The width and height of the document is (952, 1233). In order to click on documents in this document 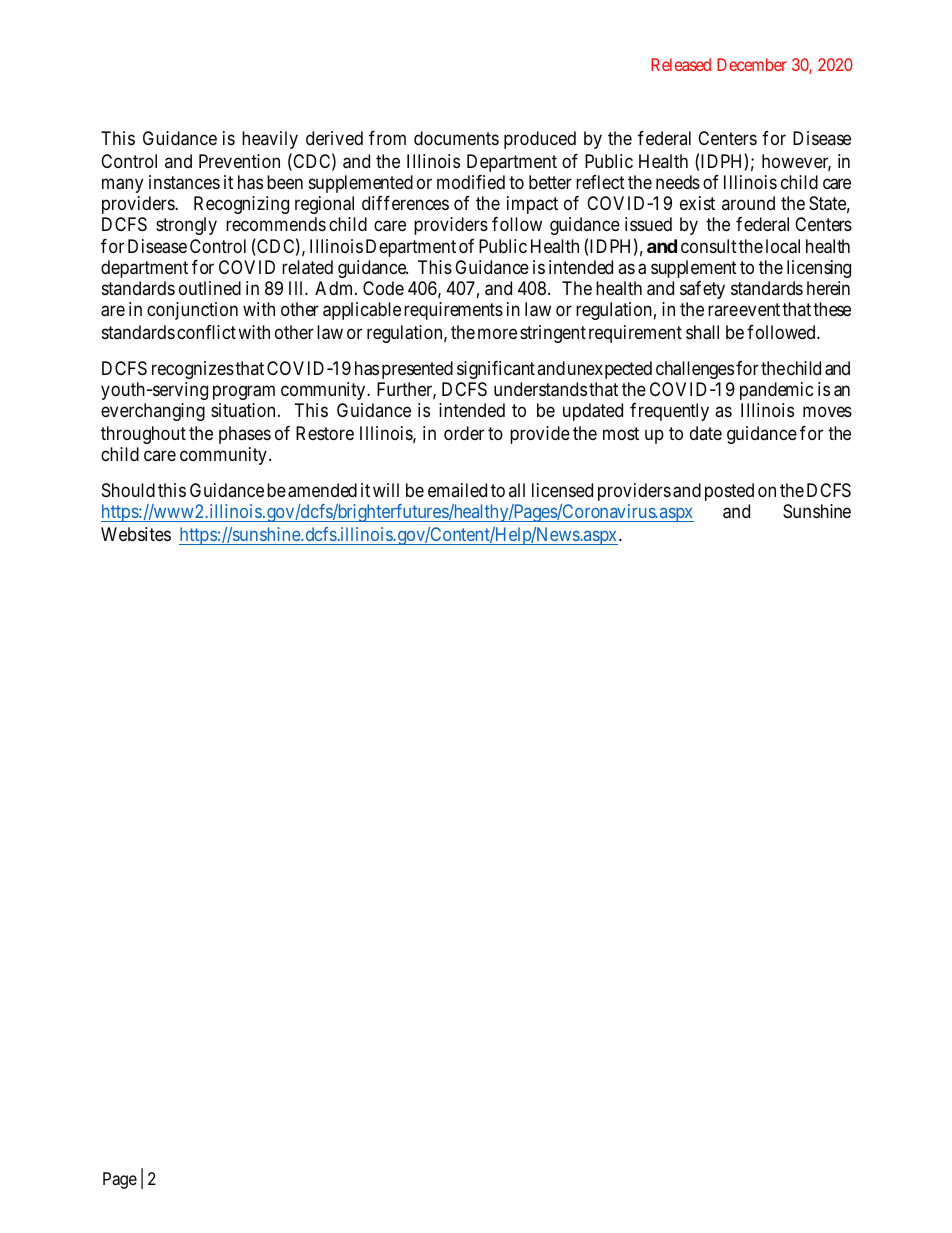, I will do `click(456, 138)`.
